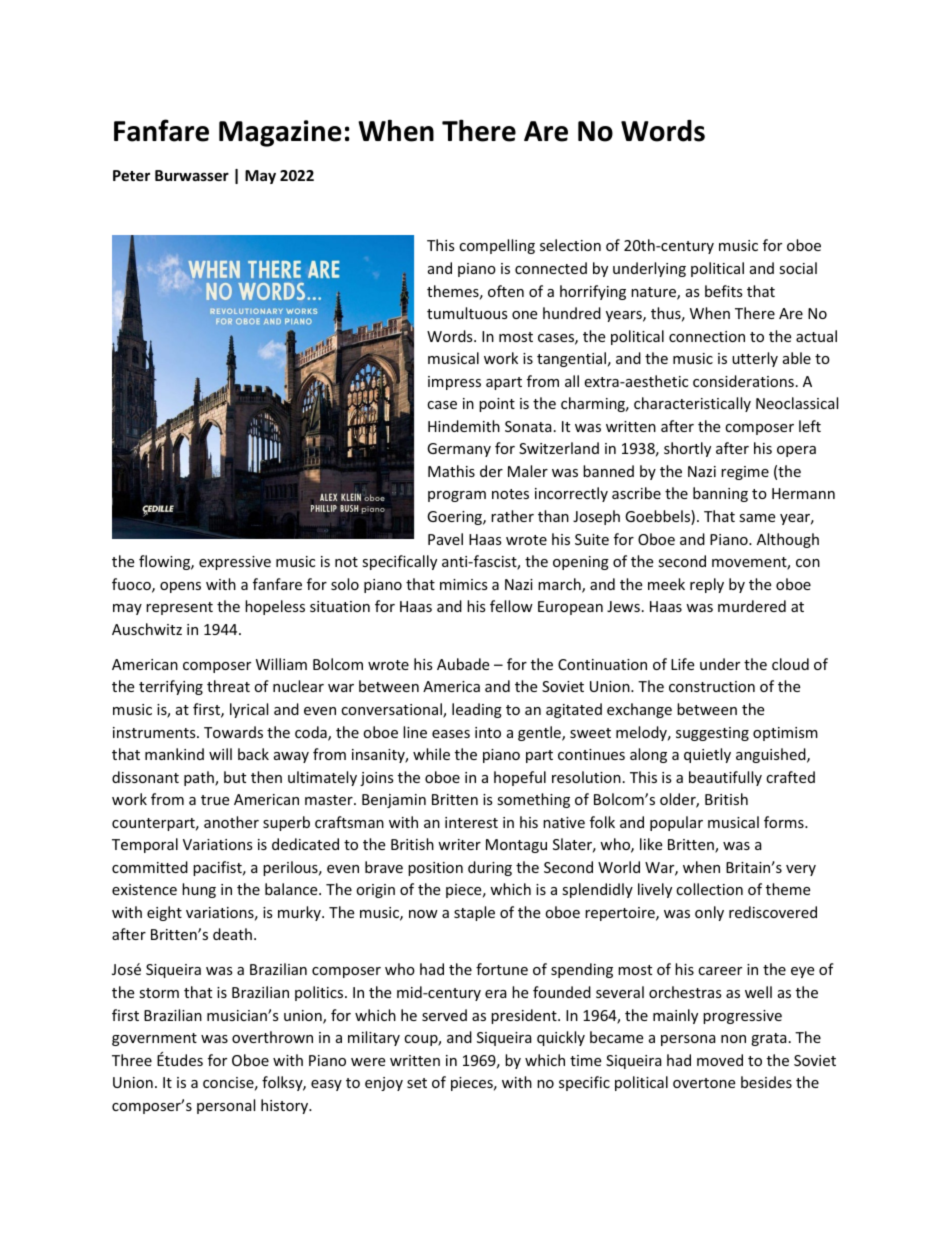 The image size is (952, 1233). Describe the element at coordinates (454, 383) in the screenshot. I see `impress` at that location.
